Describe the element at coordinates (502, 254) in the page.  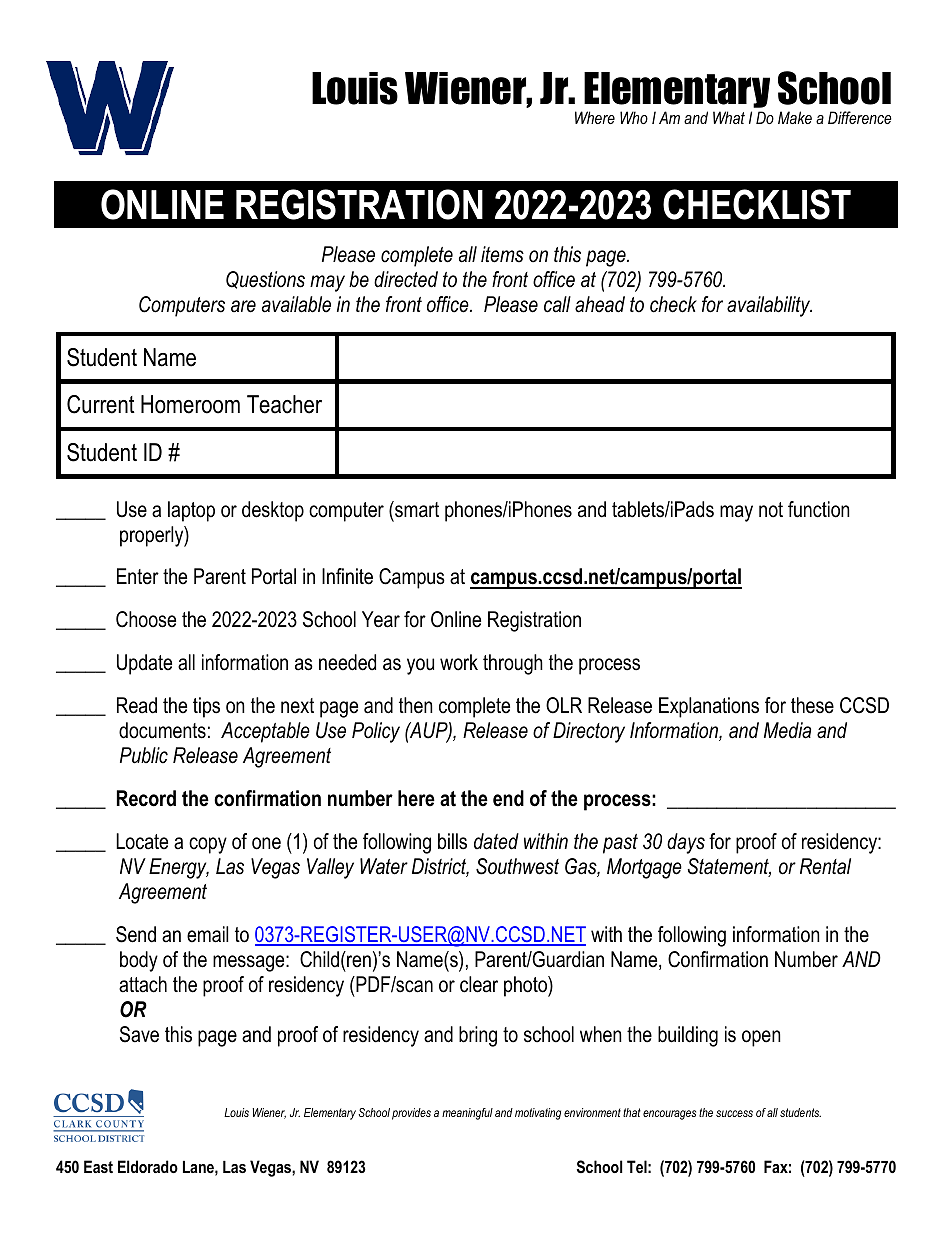
I see `items` at that location.
